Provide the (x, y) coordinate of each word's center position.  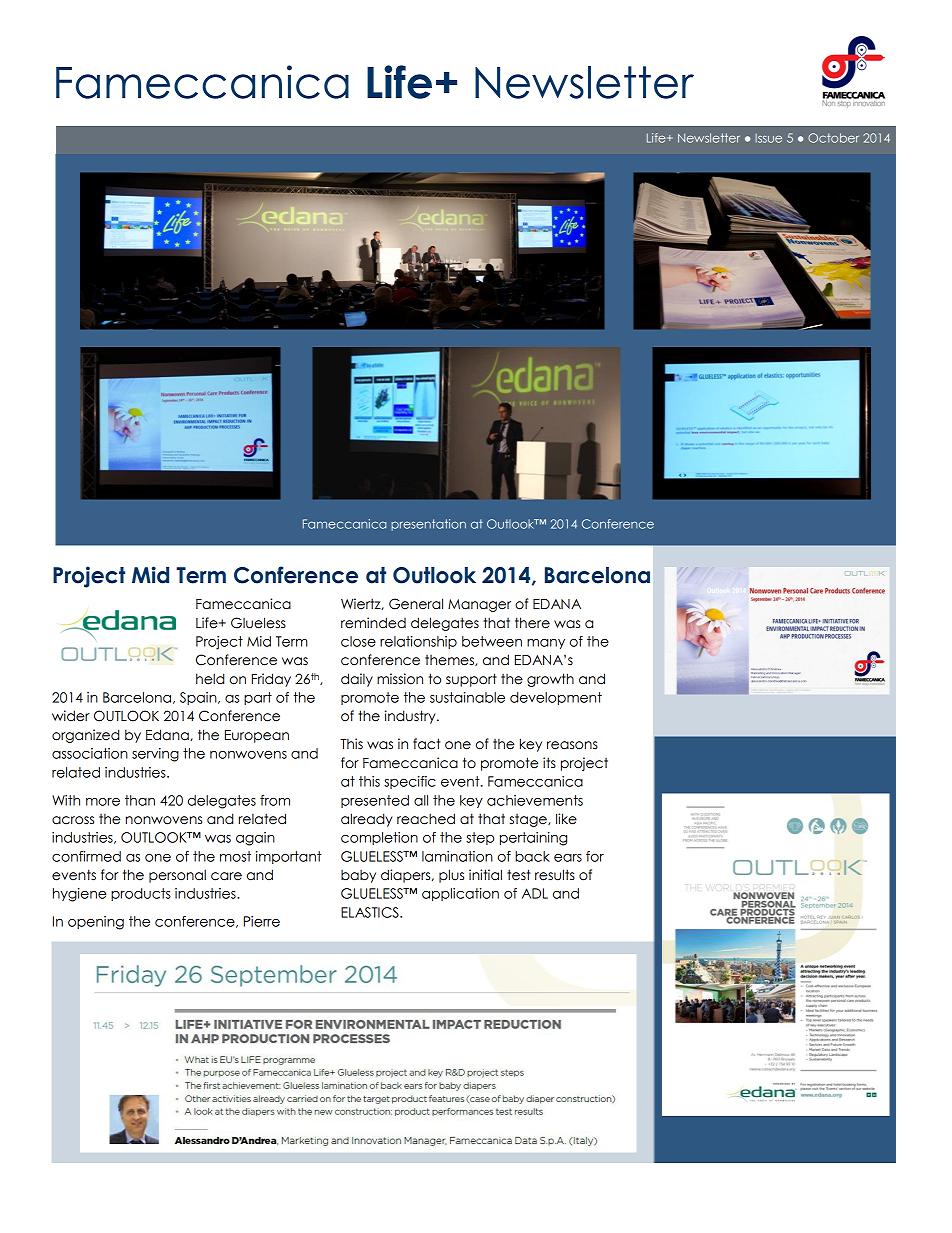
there (532, 623)
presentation (428, 525)
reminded (373, 623)
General (416, 604)
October (833, 138)
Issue (768, 138)
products (141, 894)
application (460, 894)
